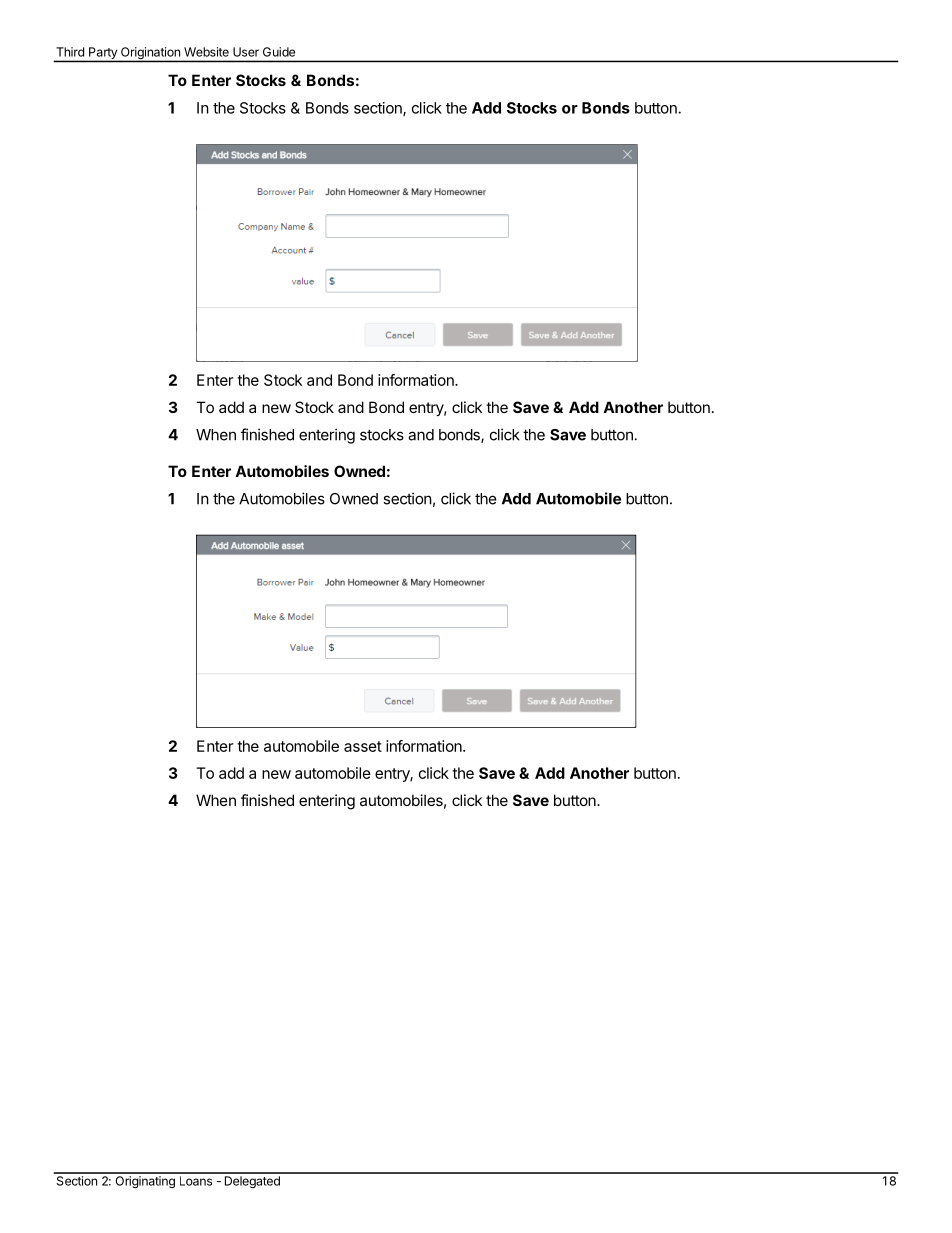 This image has height=1233, width=952. I want to click on Origination, so click(150, 54).
